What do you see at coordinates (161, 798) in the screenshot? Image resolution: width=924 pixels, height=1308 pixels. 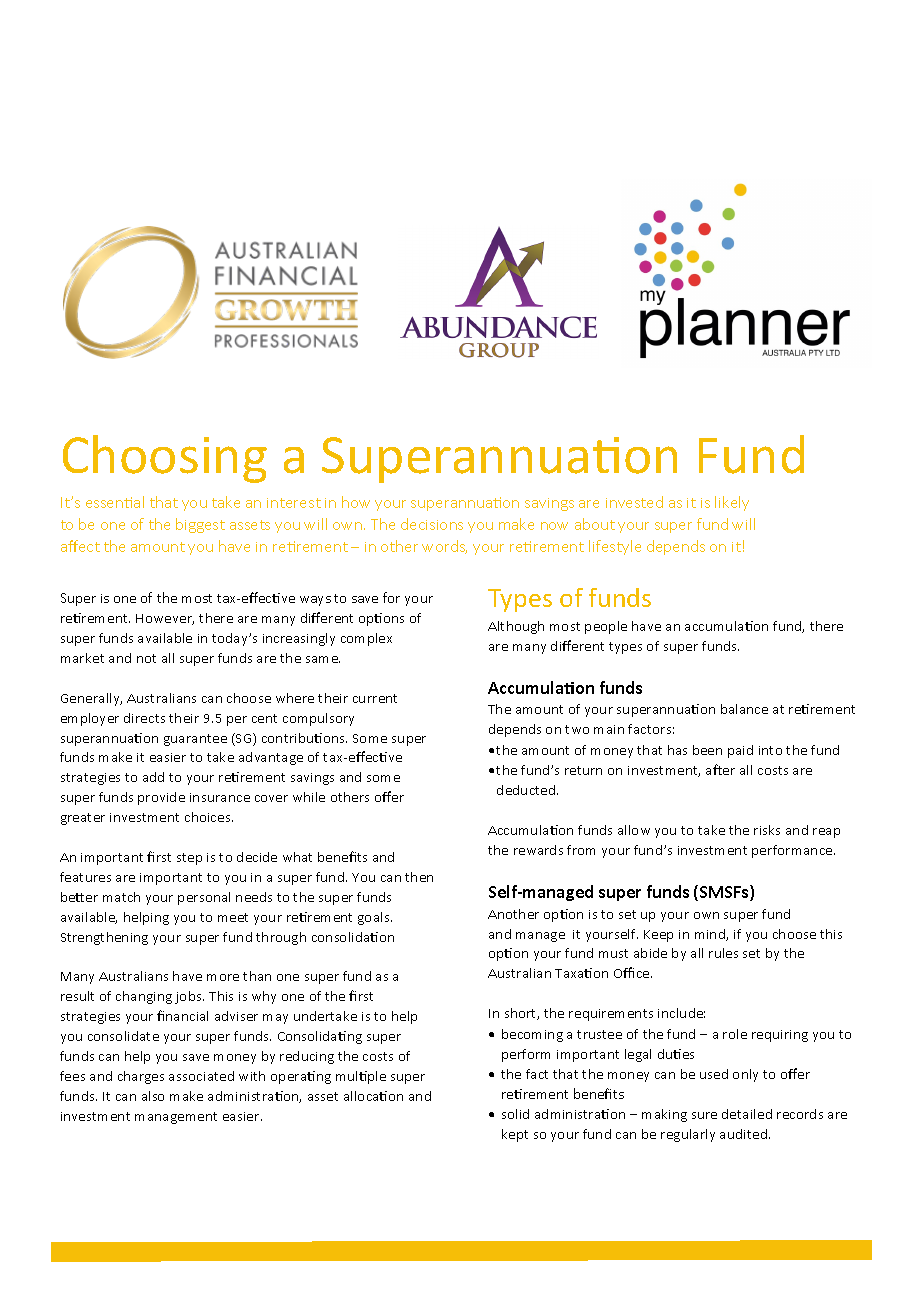 I see `provide` at bounding box center [161, 798].
